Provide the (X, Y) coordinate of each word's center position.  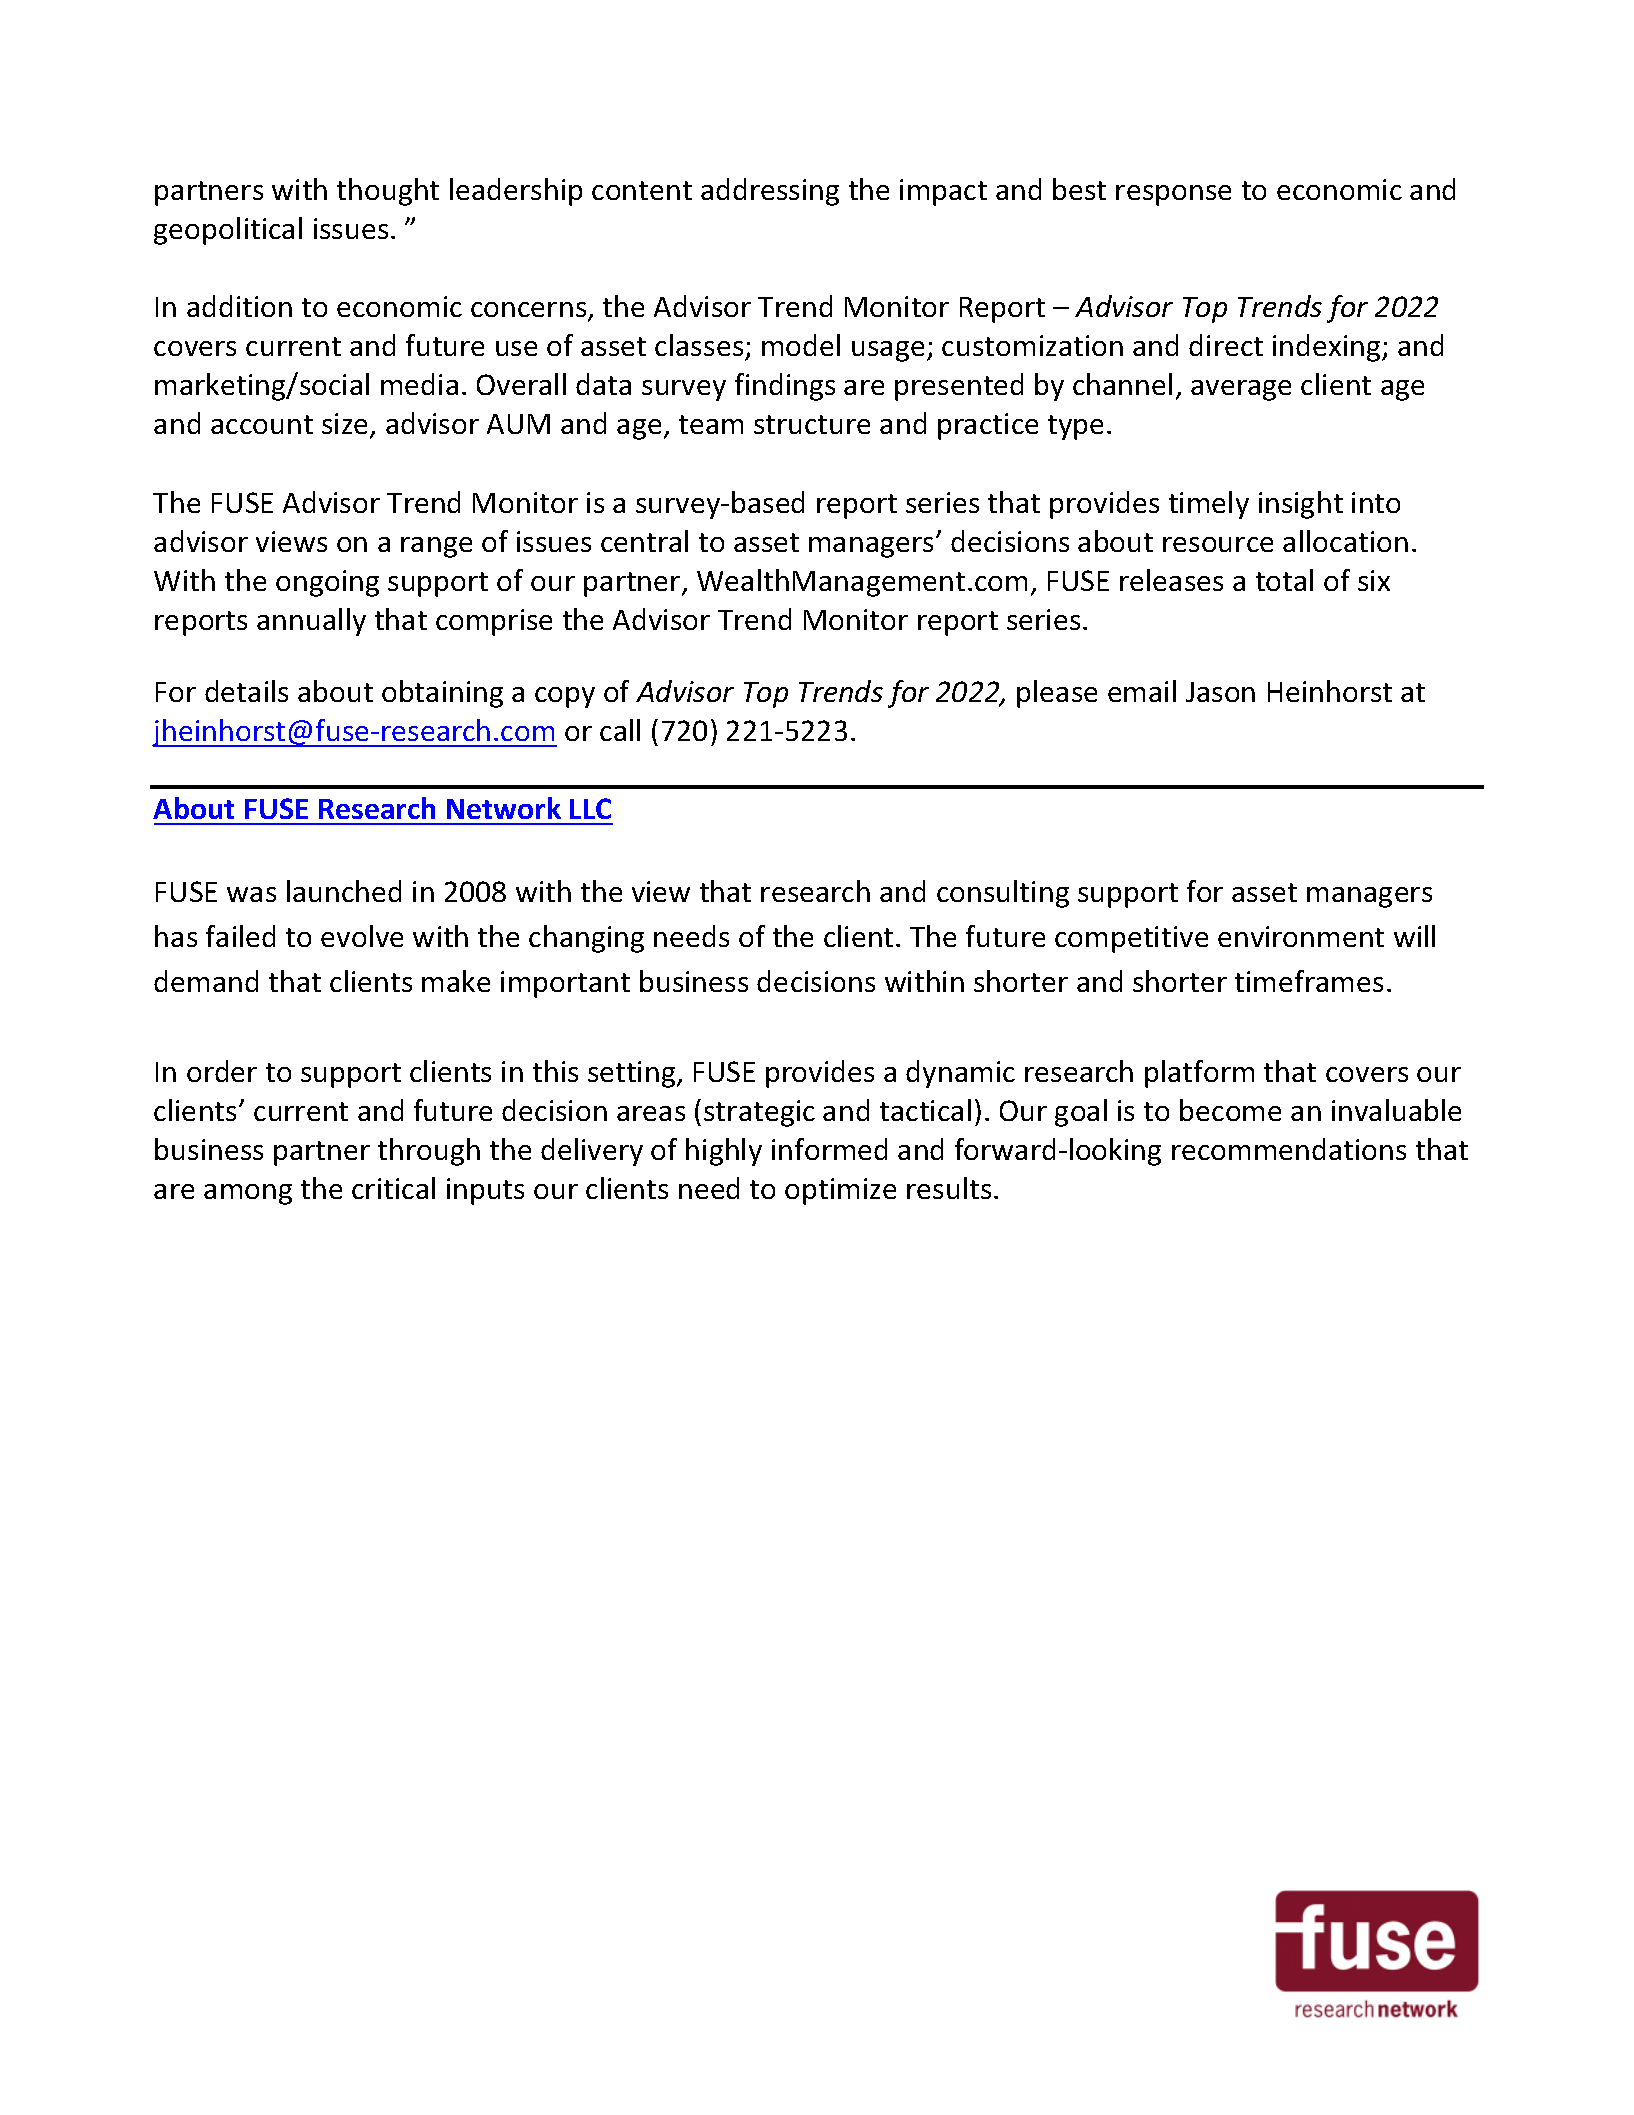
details (246, 691)
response (1173, 195)
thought (388, 192)
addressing (770, 192)
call (620, 730)
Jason (1220, 692)
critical (393, 1188)
